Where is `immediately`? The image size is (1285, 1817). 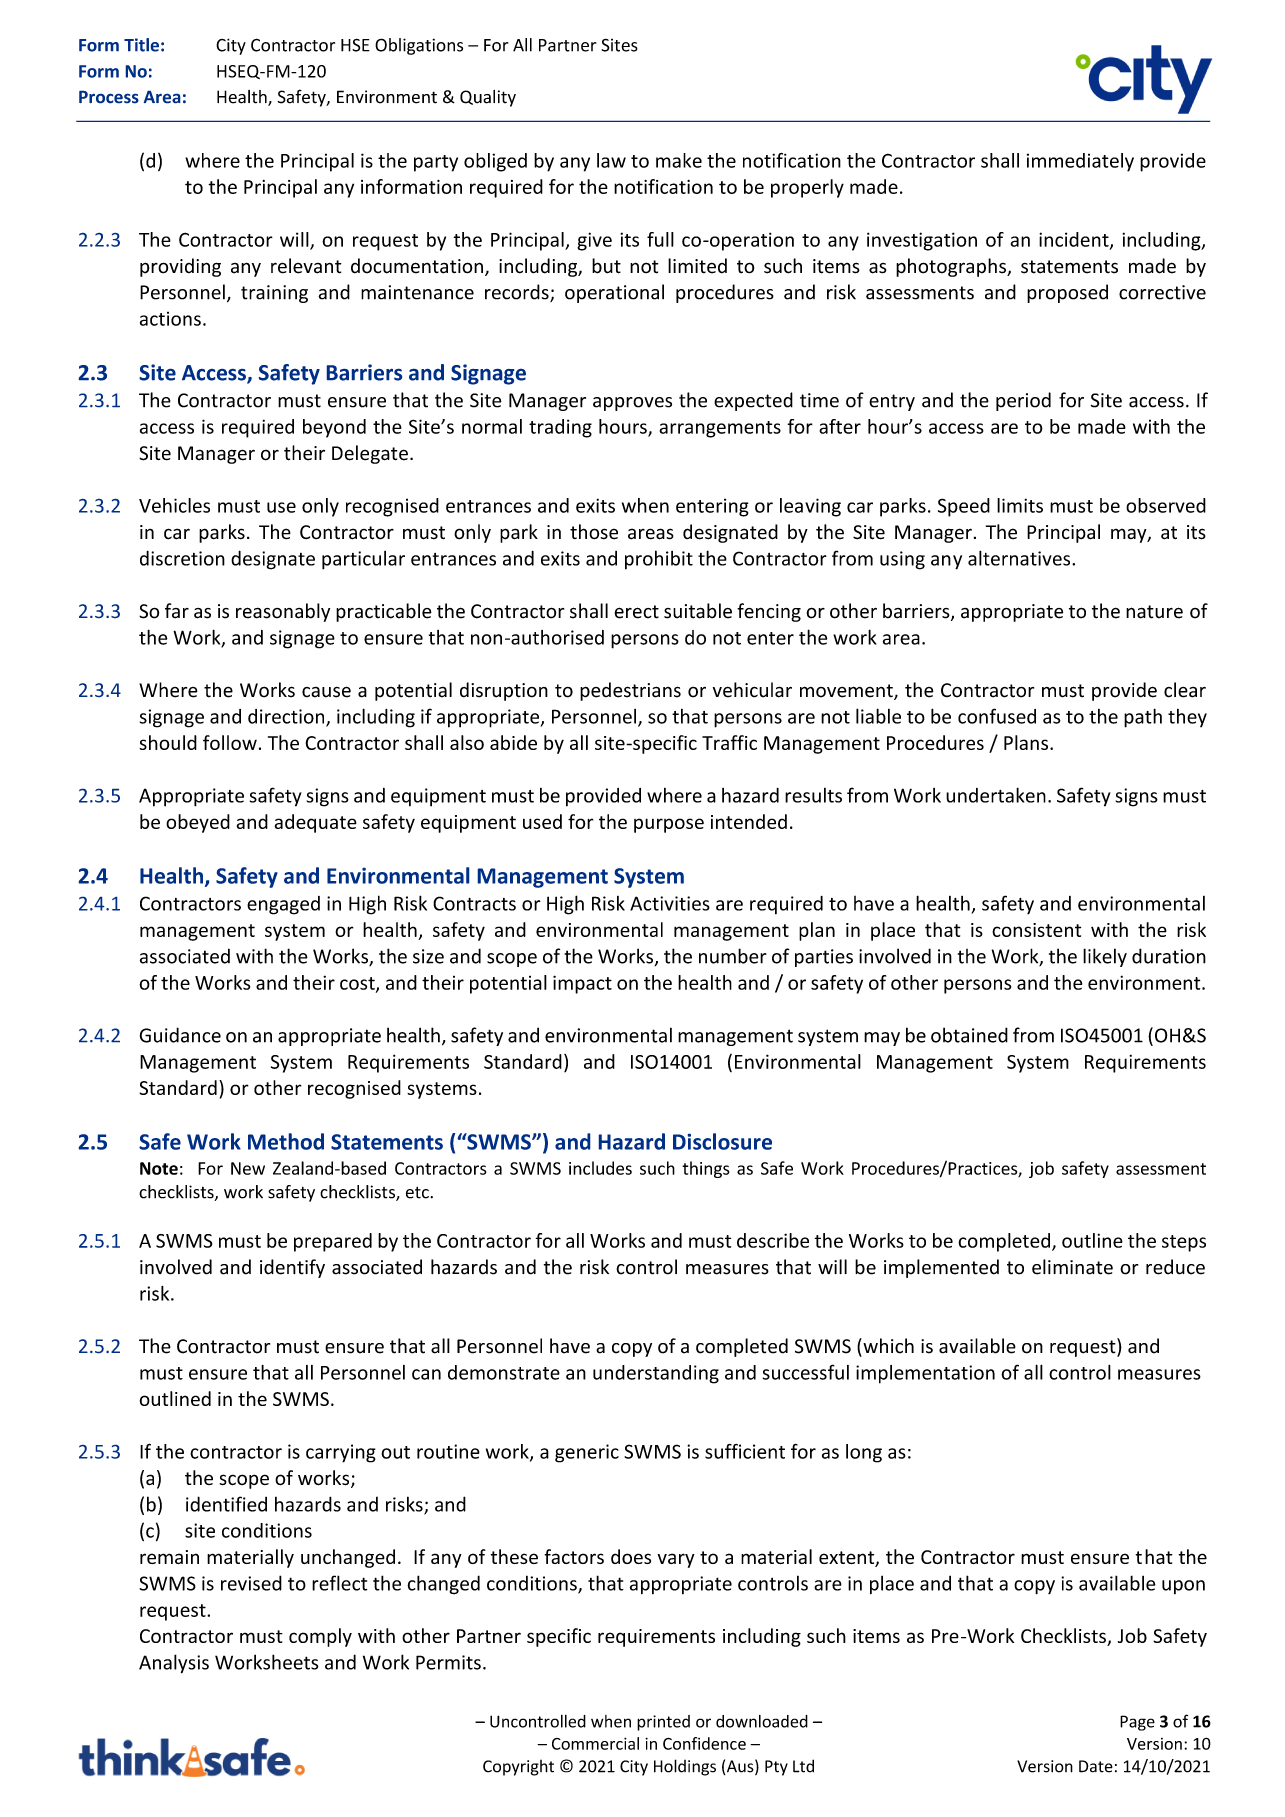 immediately is located at coordinates (1080, 162).
